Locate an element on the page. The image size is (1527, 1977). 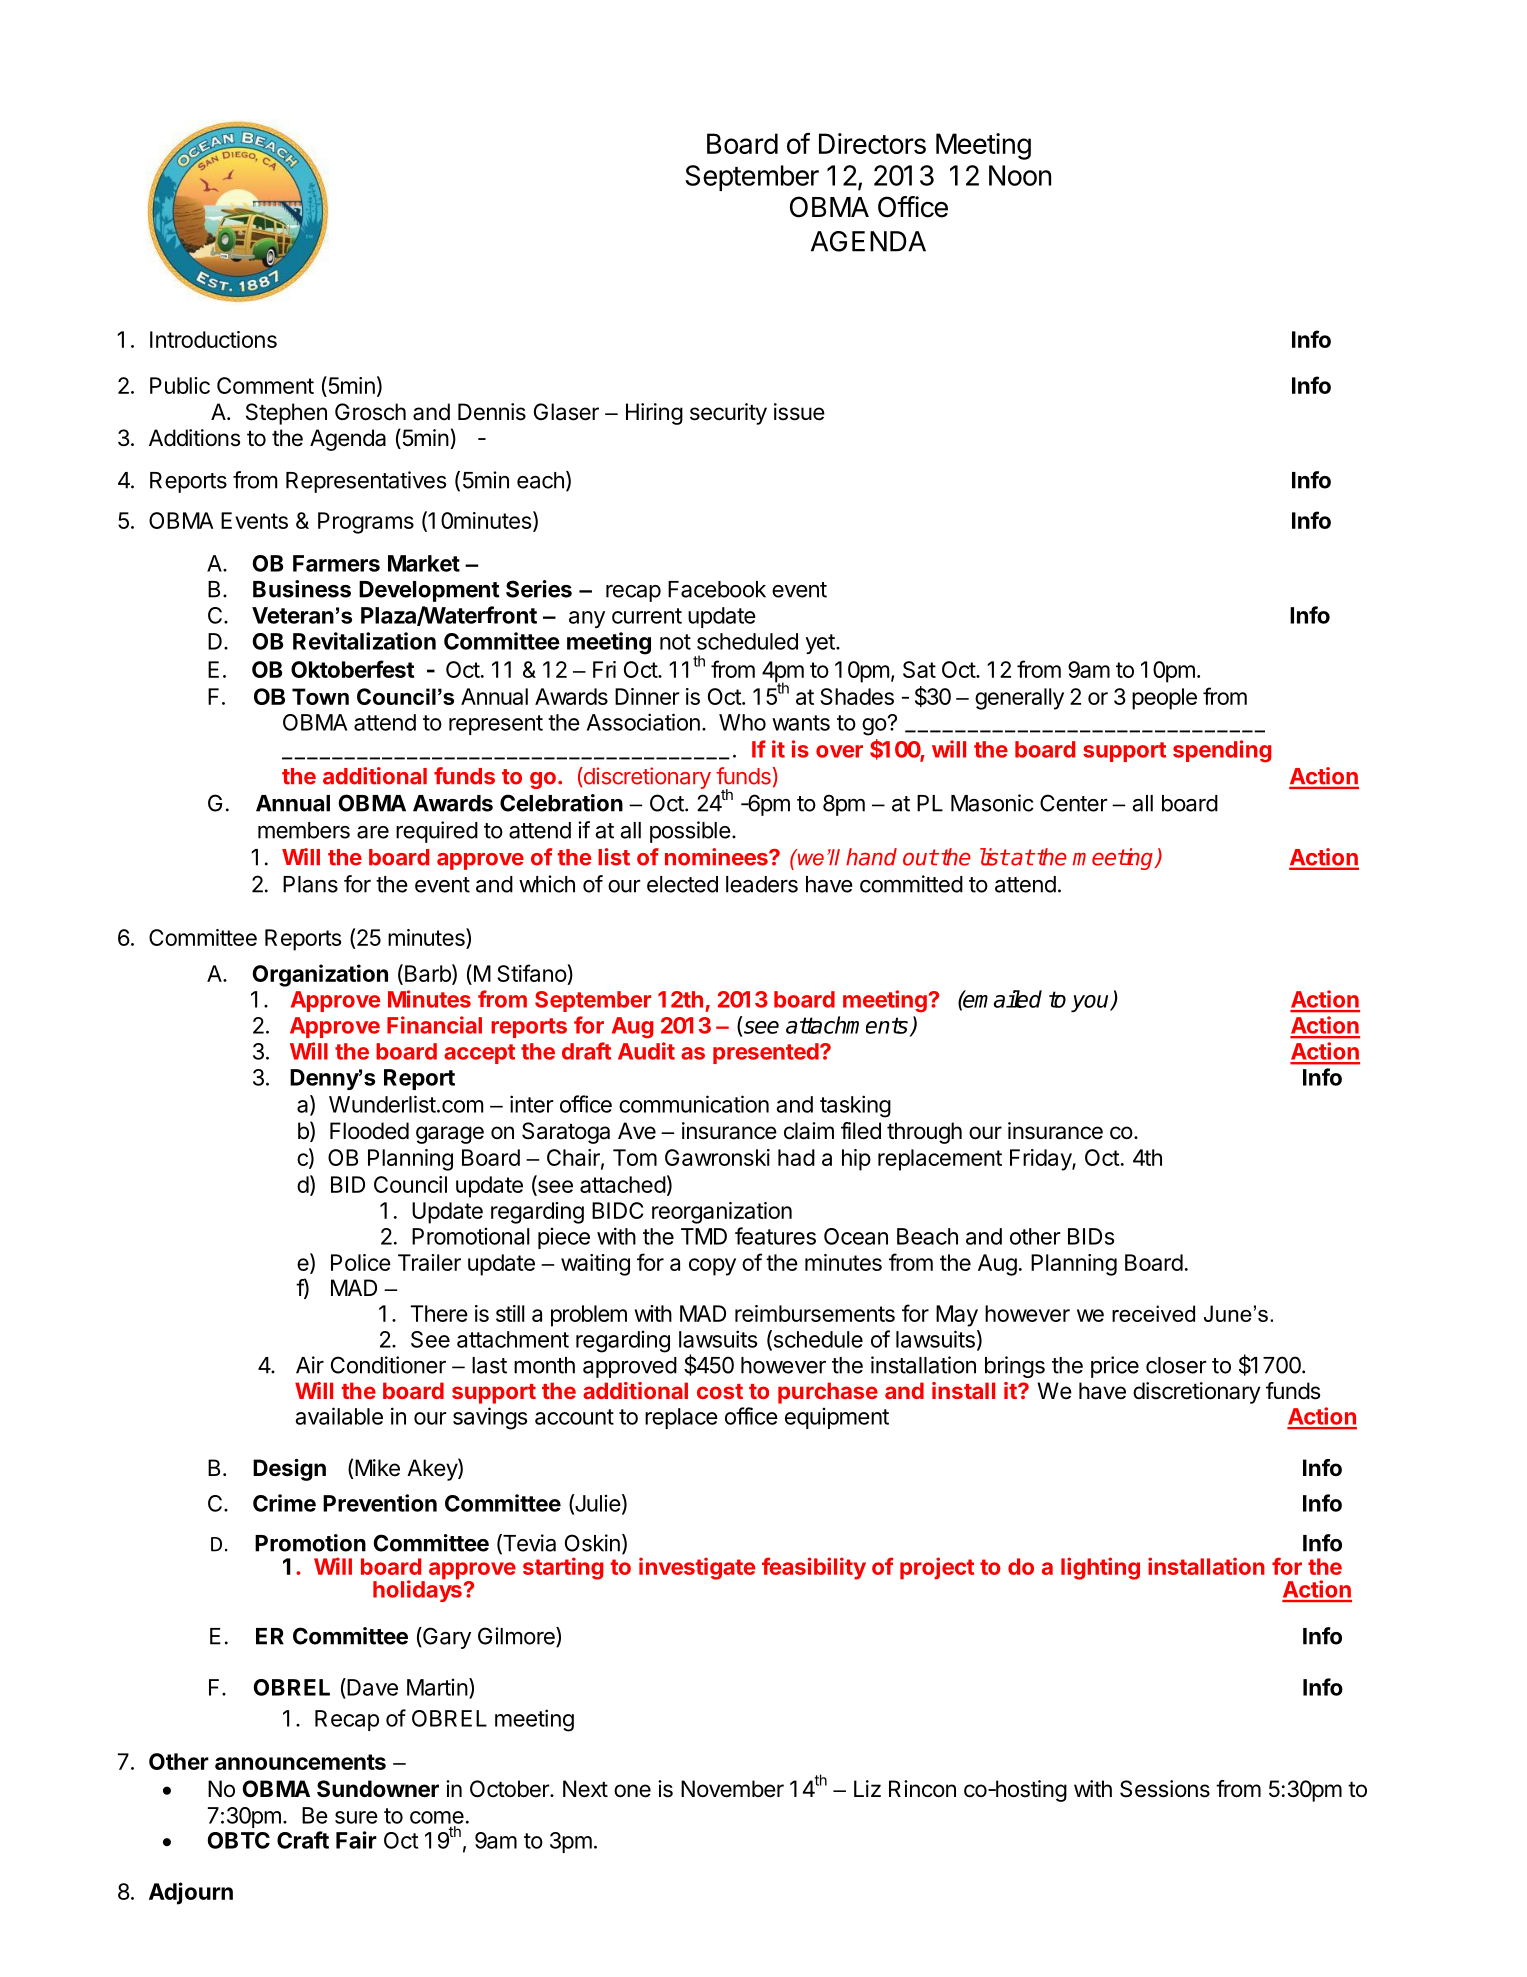
communication is located at coordinates (694, 1104).
